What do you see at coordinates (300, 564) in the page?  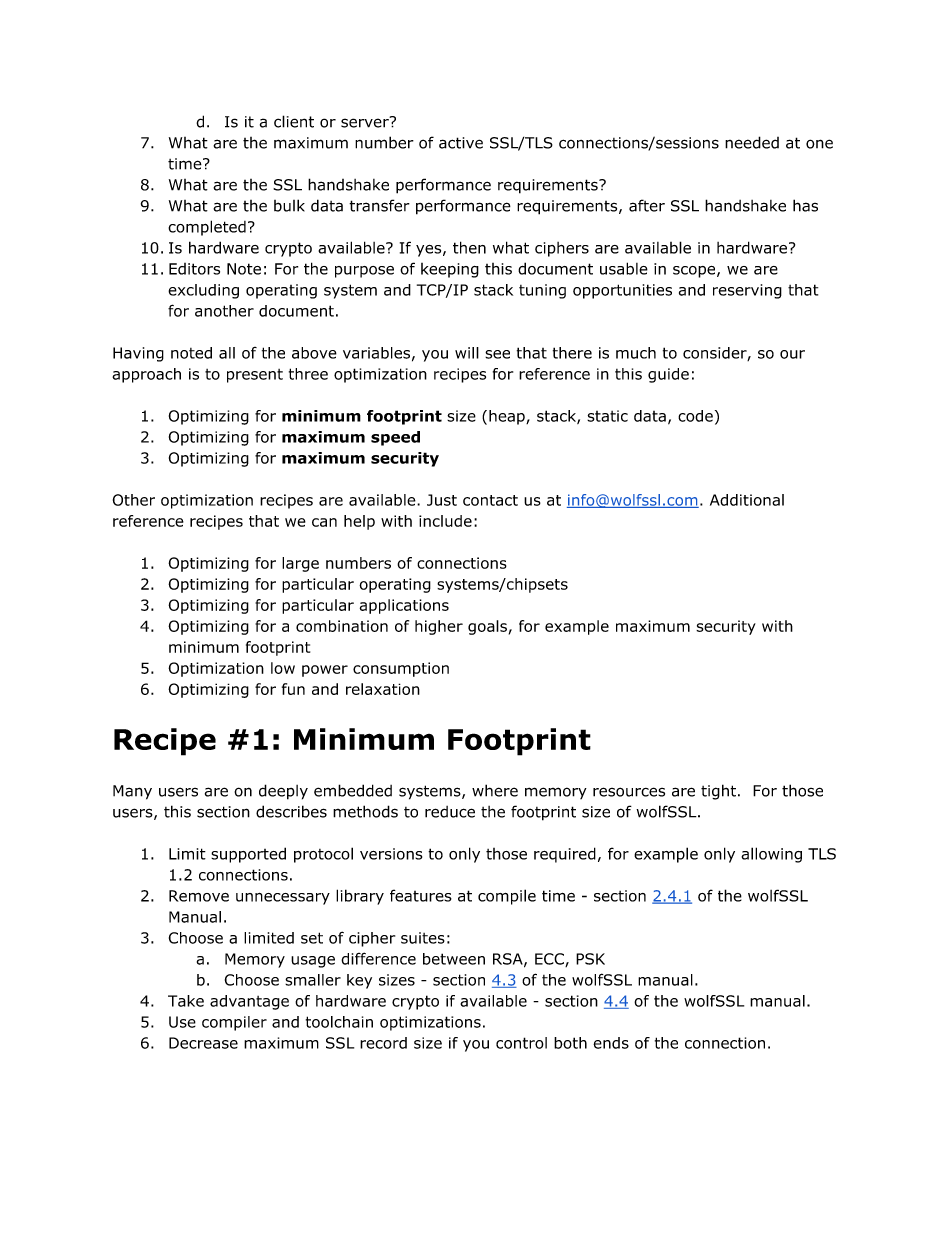 I see `large` at bounding box center [300, 564].
